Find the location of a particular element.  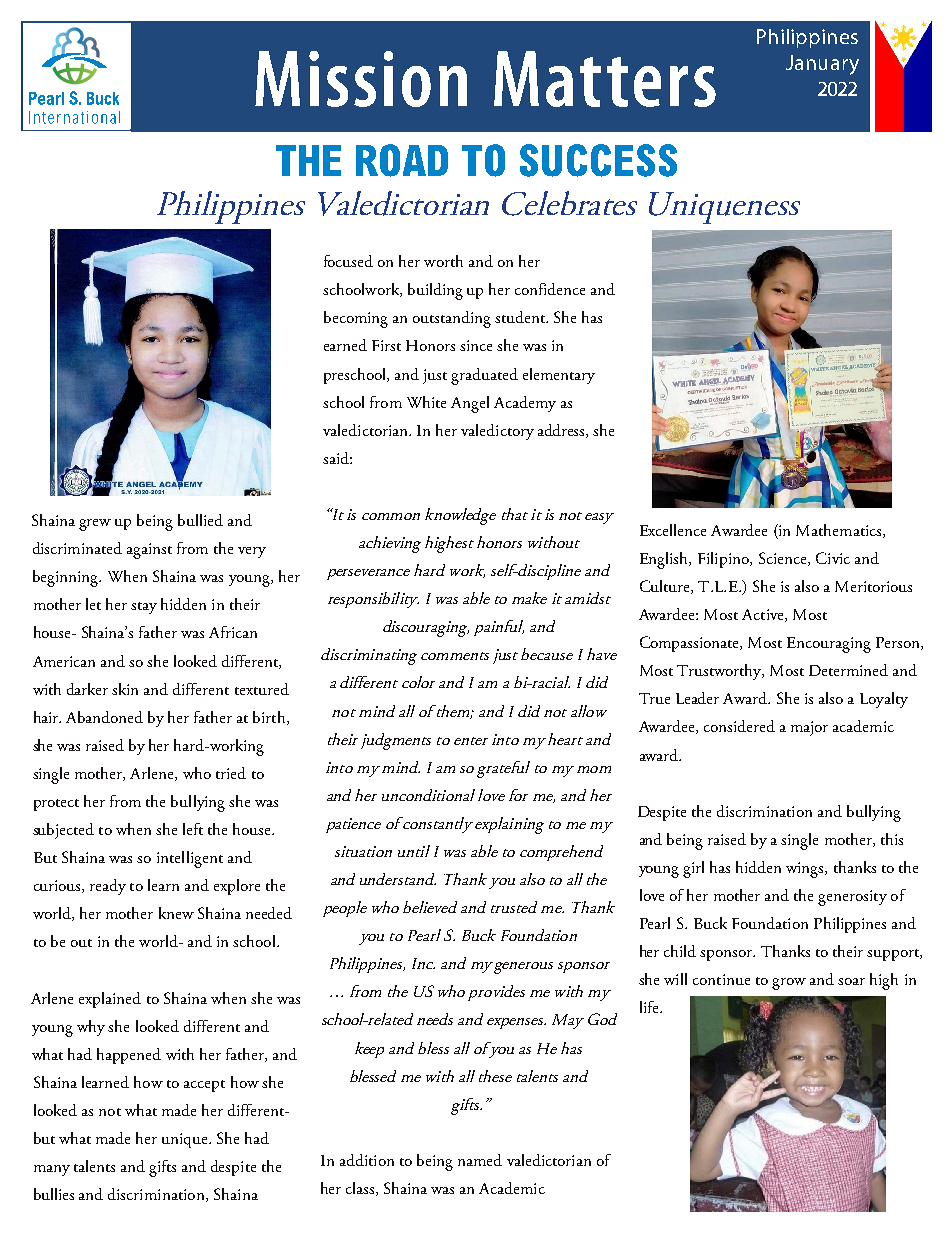

ROAD is located at coordinates (402, 160).
